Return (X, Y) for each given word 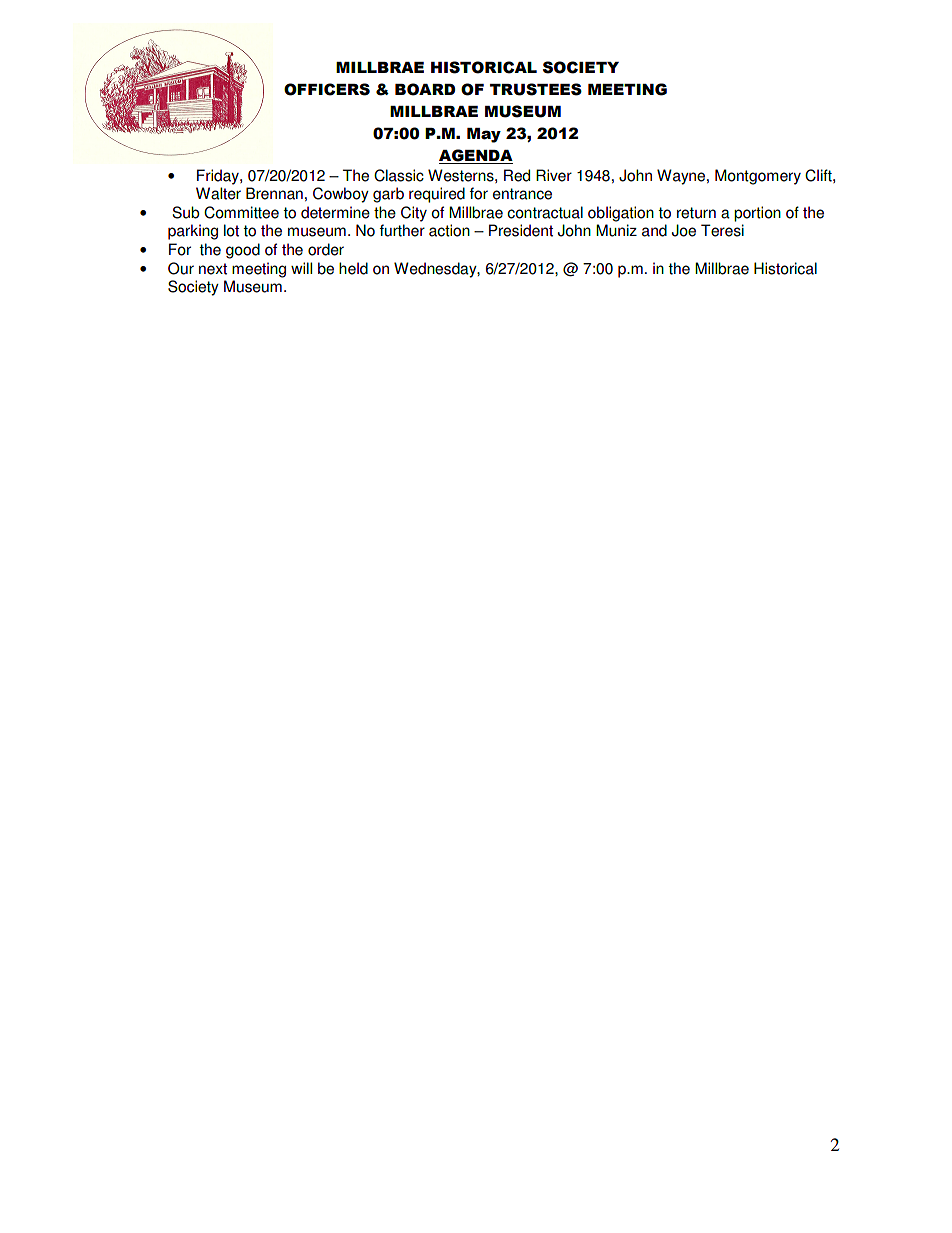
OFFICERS (327, 89)
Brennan (274, 193)
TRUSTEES (536, 89)
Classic (399, 175)
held (353, 268)
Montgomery (758, 177)
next (213, 269)
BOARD (425, 89)
